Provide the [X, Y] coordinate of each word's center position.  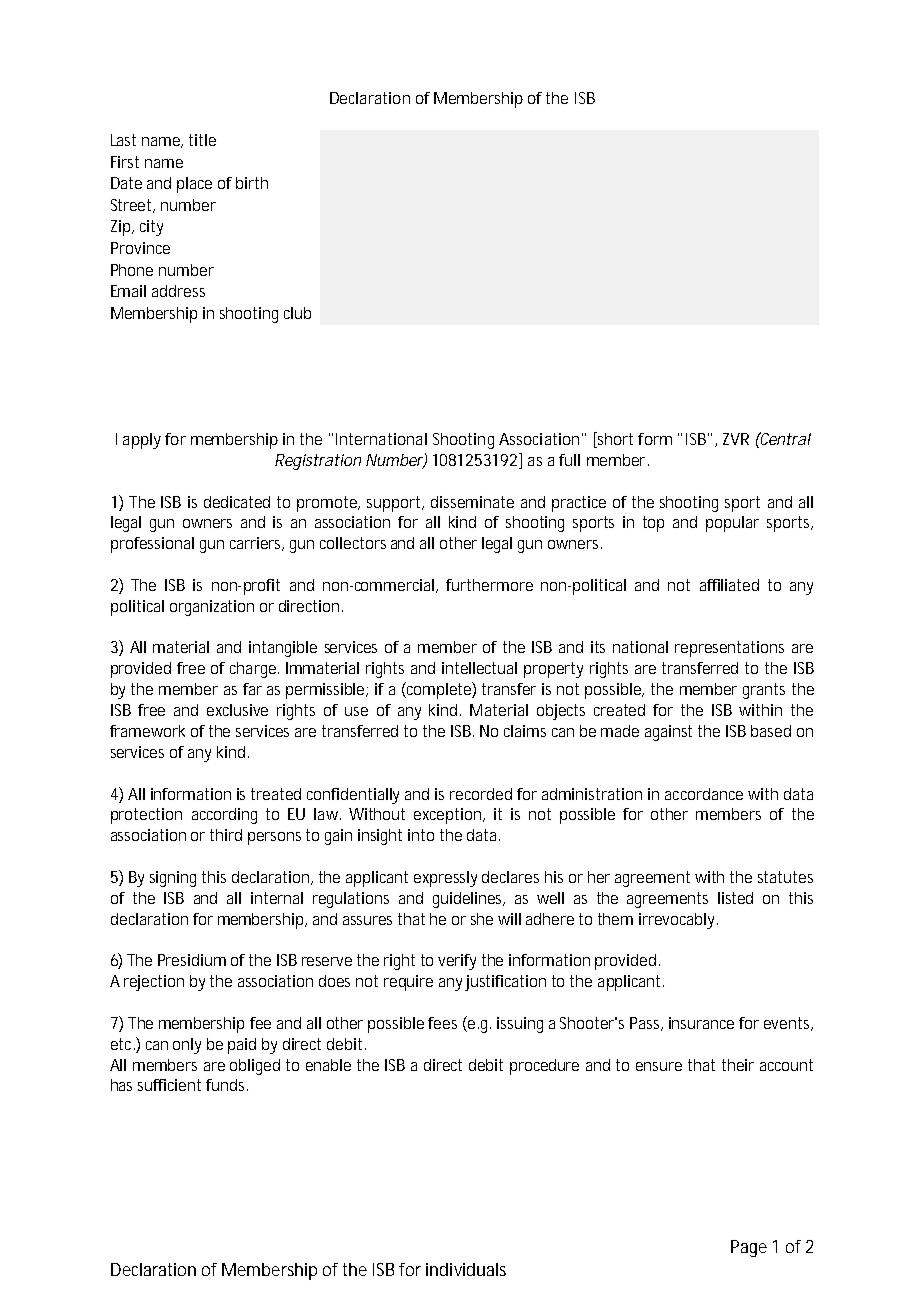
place [194, 185]
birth [252, 183]
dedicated [237, 502]
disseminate [472, 502]
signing [173, 879]
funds [227, 1085]
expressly [445, 879]
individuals [466, 1269]
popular [732, 524]
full [569, 460]
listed [735, 898]
